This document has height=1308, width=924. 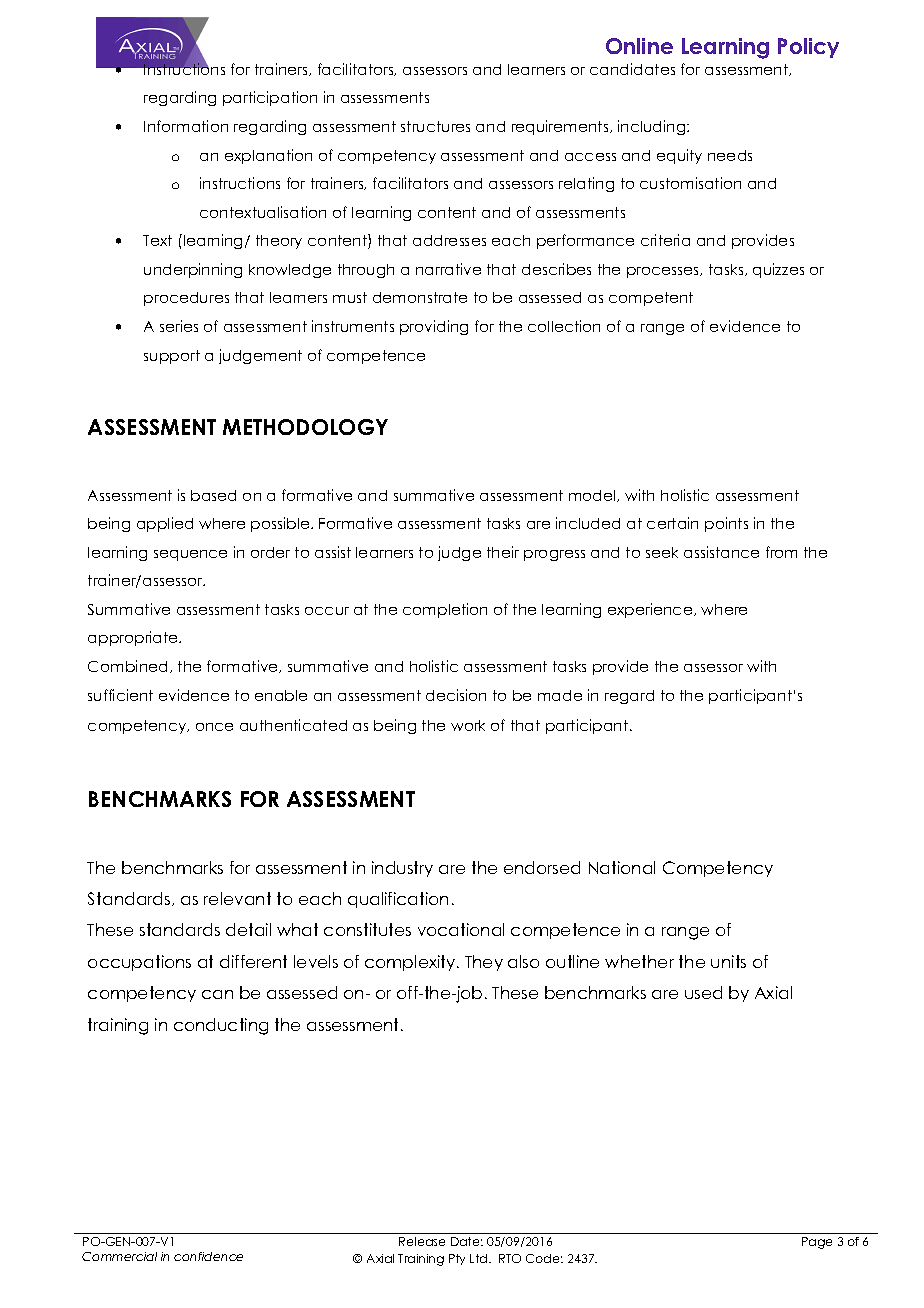 I want to click on Information, so click(x=186, y=126).
